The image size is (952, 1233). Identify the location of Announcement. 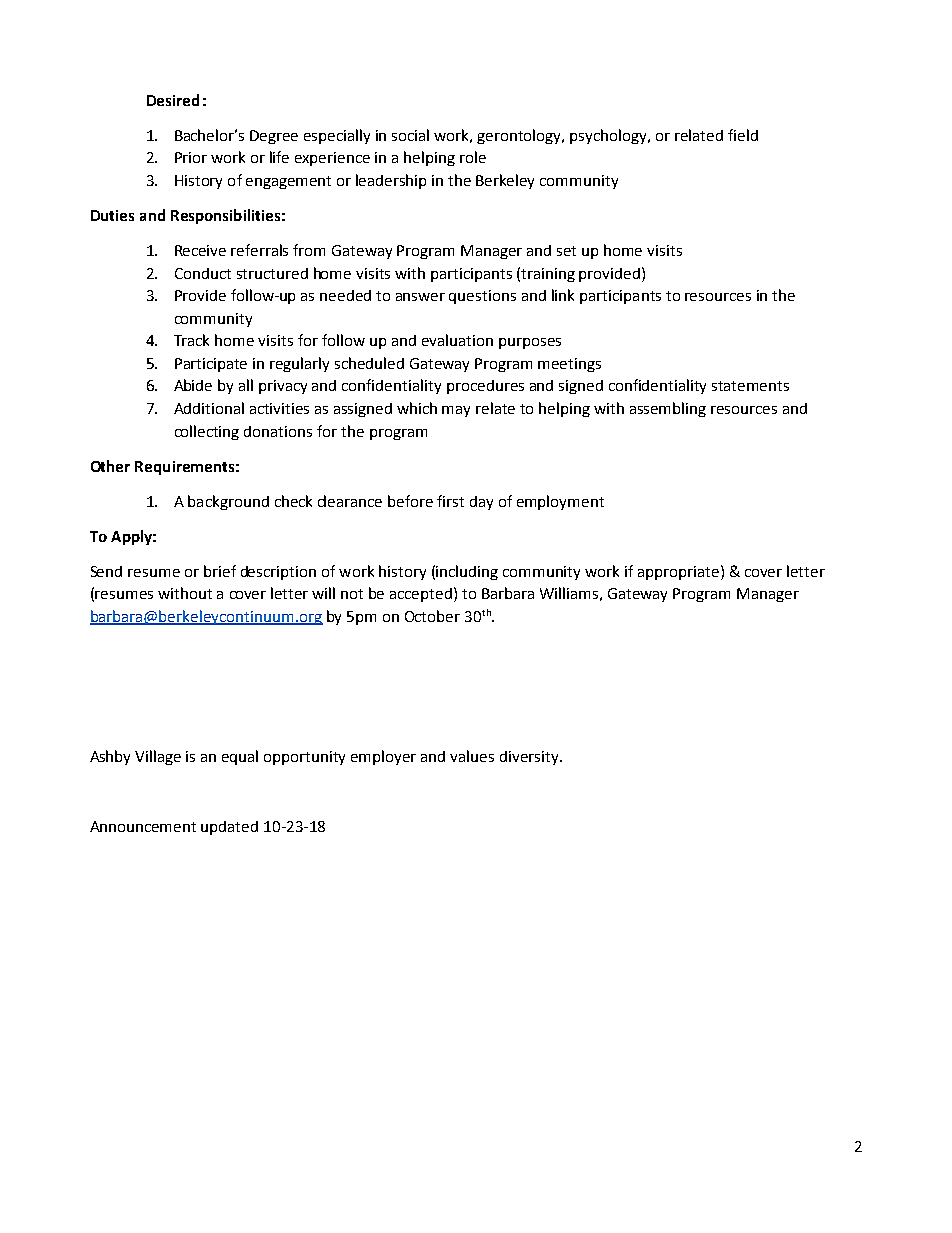
(143, 826).
